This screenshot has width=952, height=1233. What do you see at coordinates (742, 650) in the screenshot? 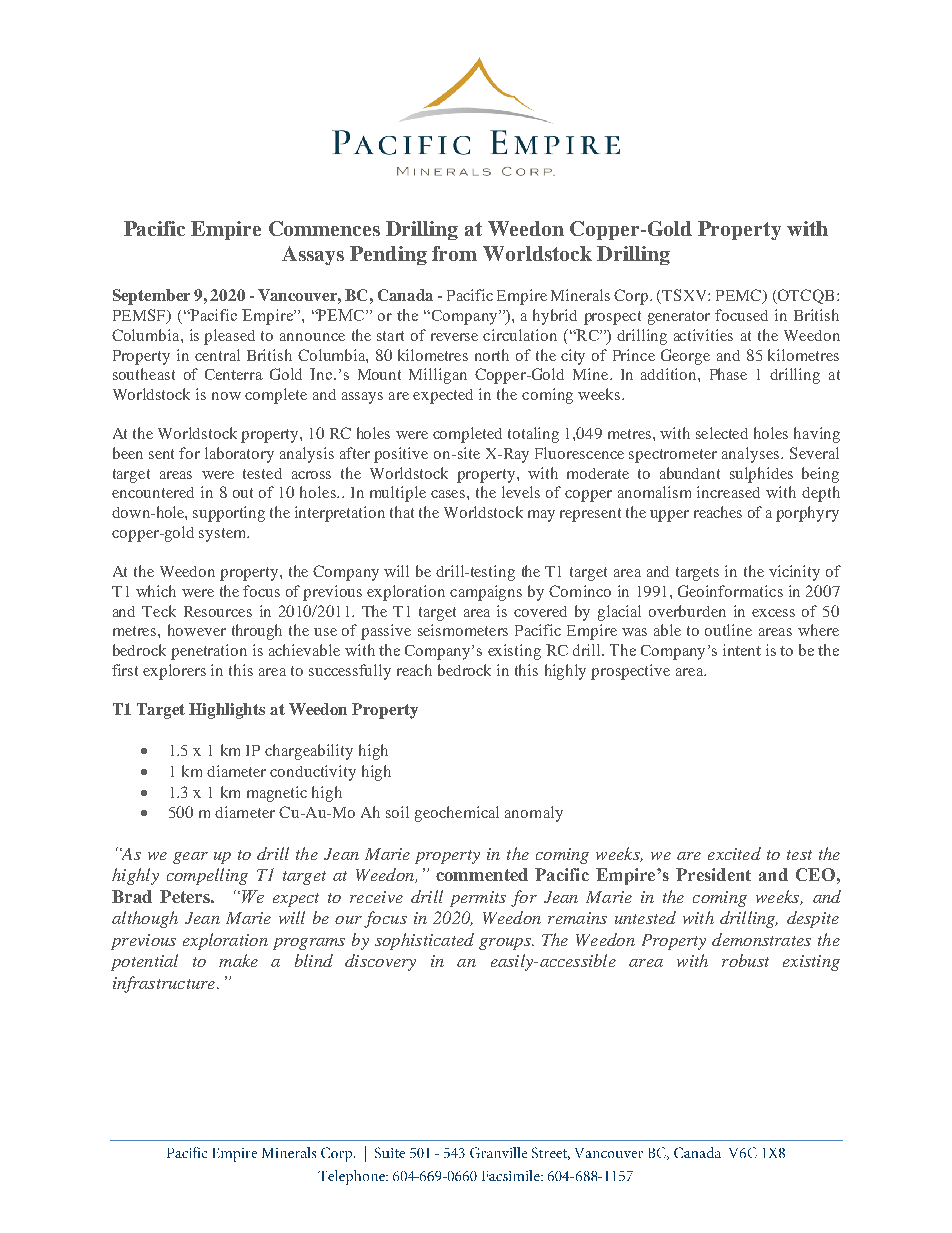
I see `intent` at bounding box center [742, 650].
